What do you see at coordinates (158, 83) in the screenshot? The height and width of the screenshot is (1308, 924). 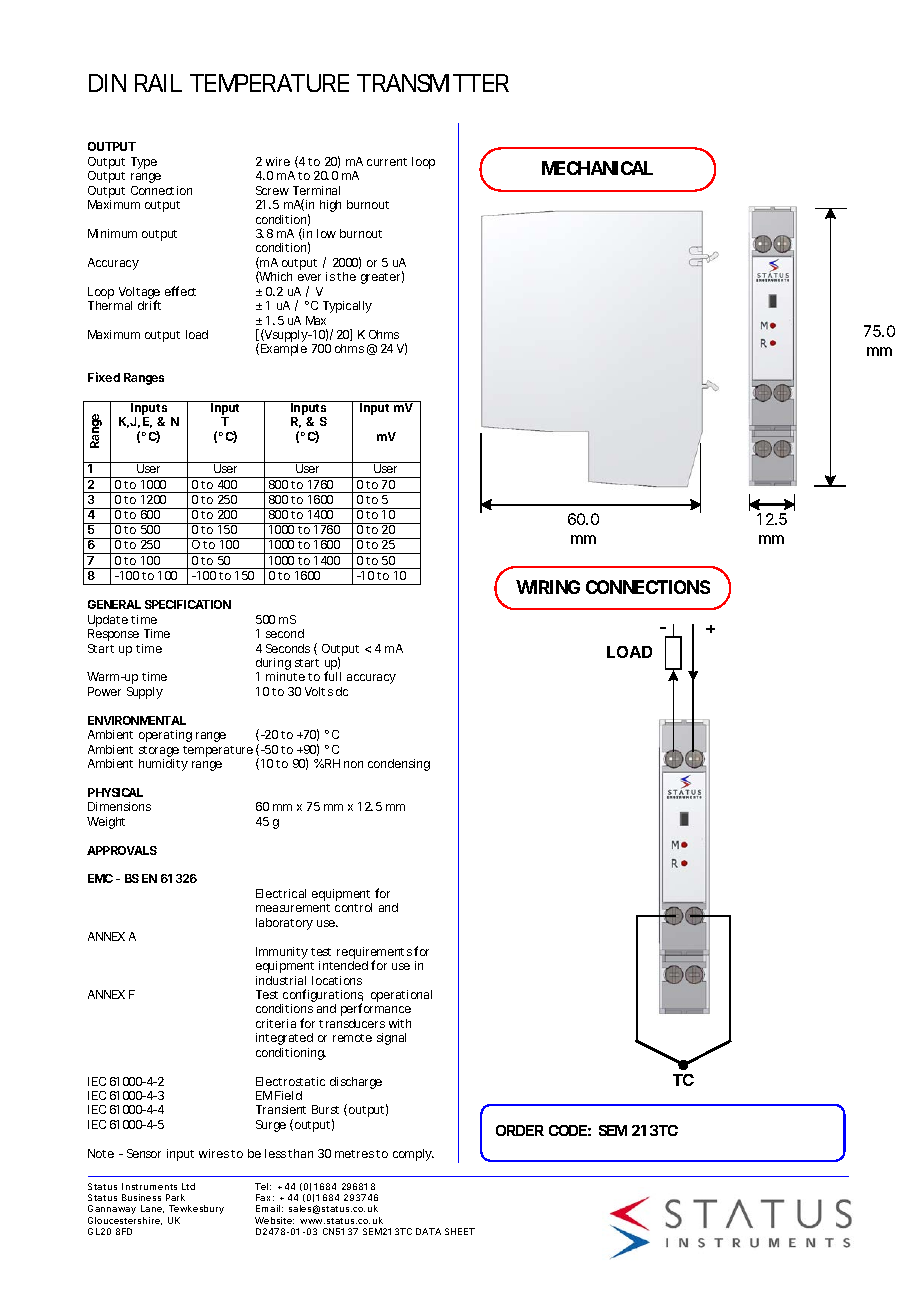 I see `RAIL` at bounding box center [158, 83].
